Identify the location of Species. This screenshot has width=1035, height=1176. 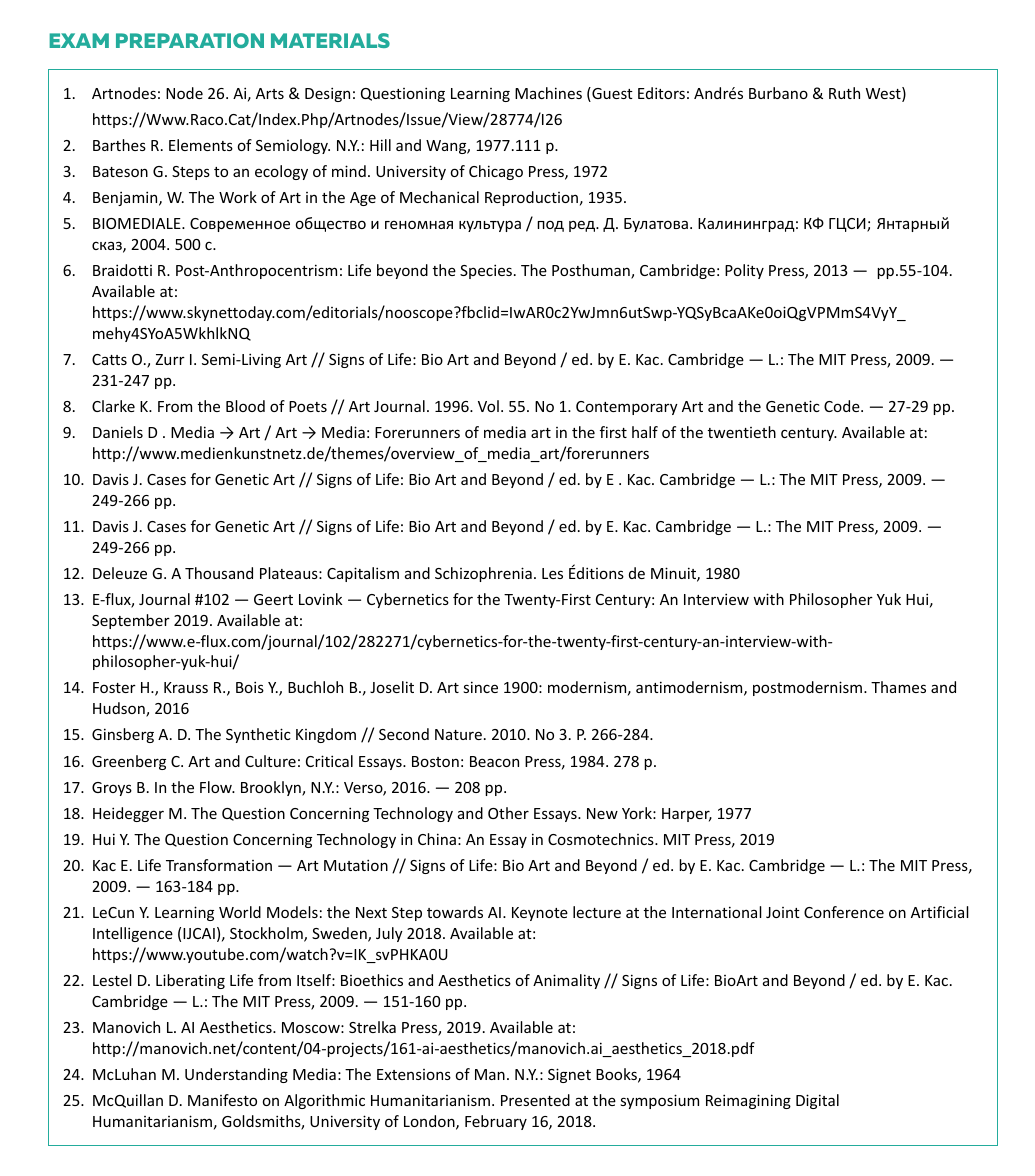
(487, 271).
